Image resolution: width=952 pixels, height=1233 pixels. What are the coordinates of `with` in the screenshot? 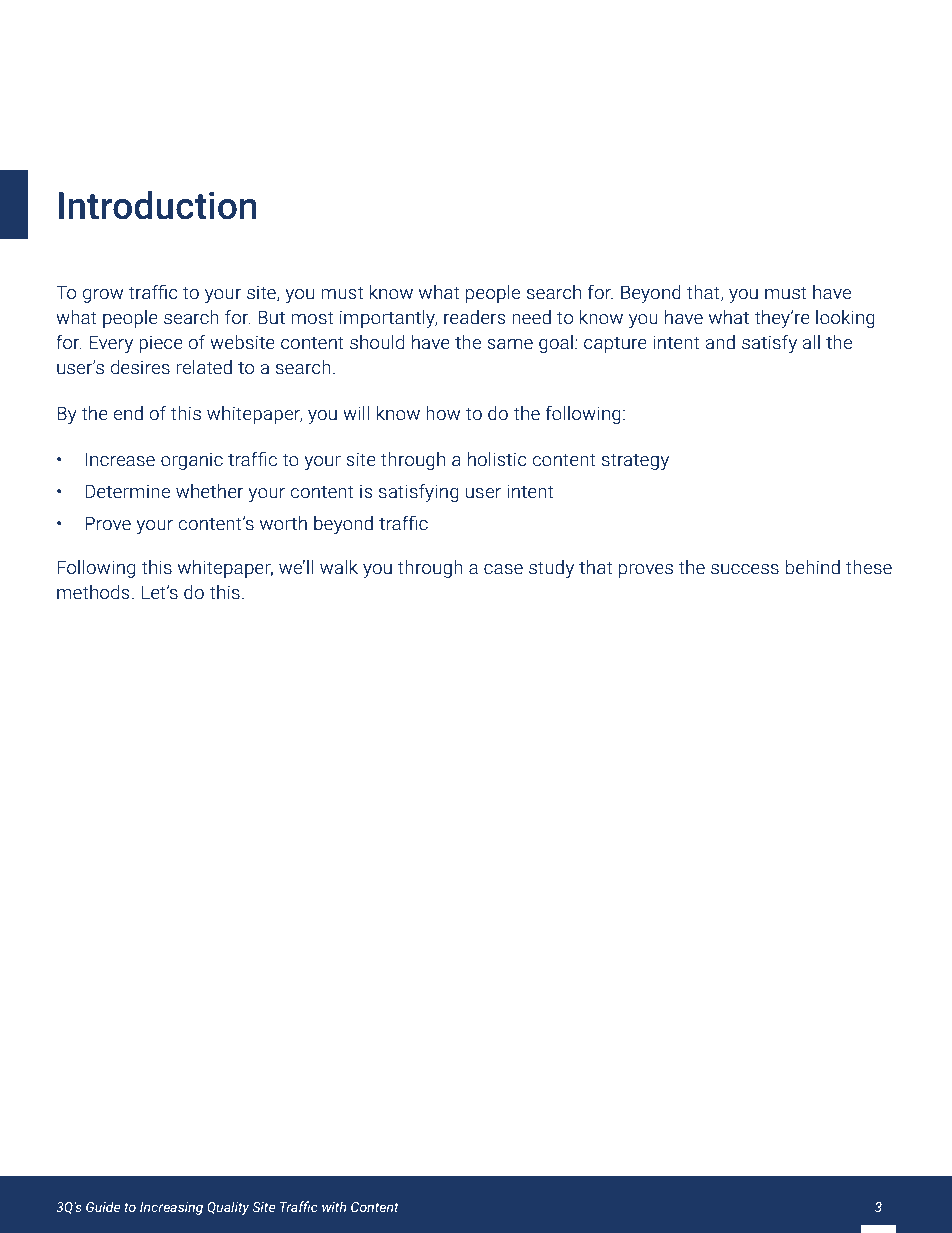 It's located at (334, 1206).
